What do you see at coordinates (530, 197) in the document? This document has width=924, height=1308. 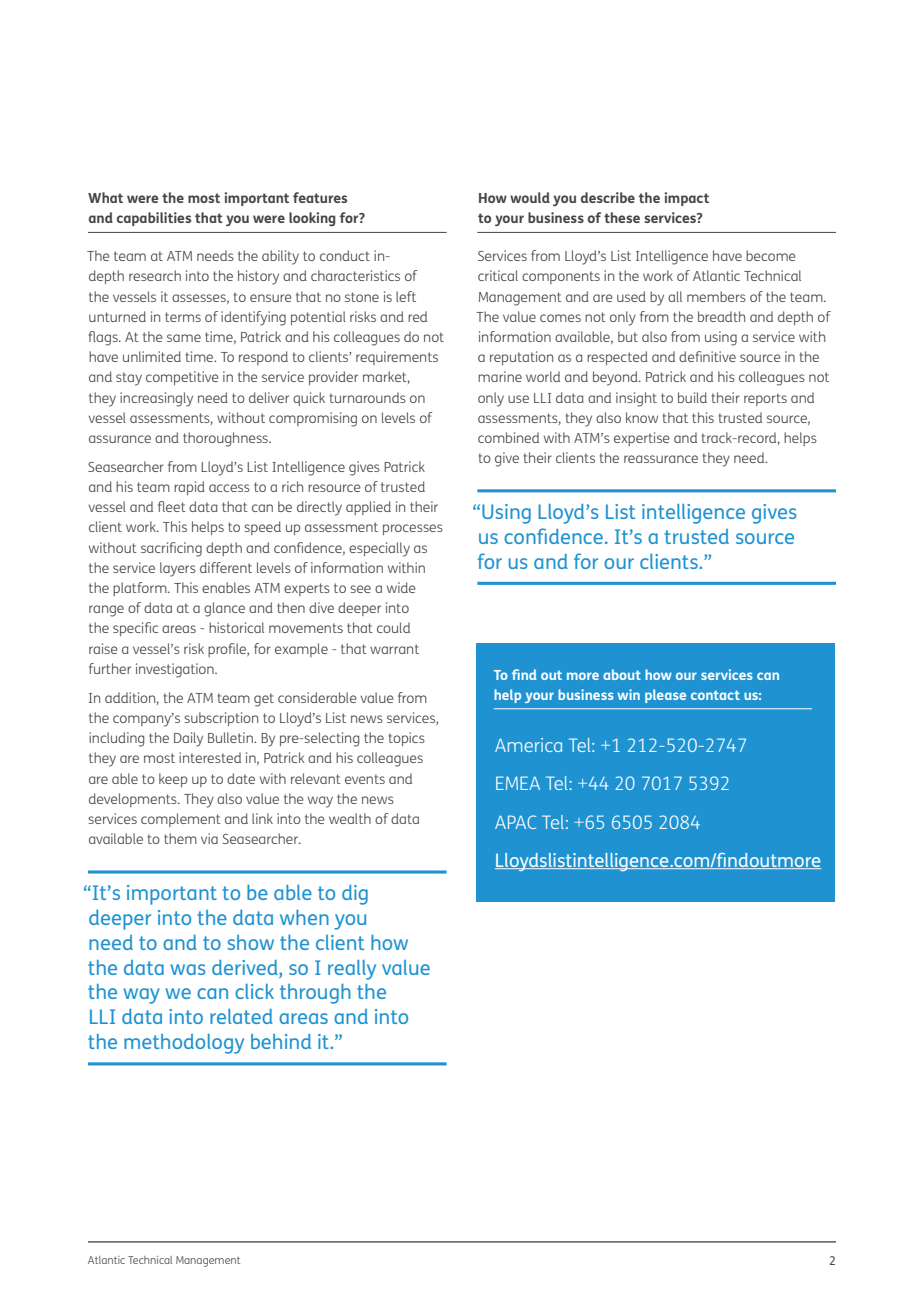 I see `would` at bounding box center [530, 197].
